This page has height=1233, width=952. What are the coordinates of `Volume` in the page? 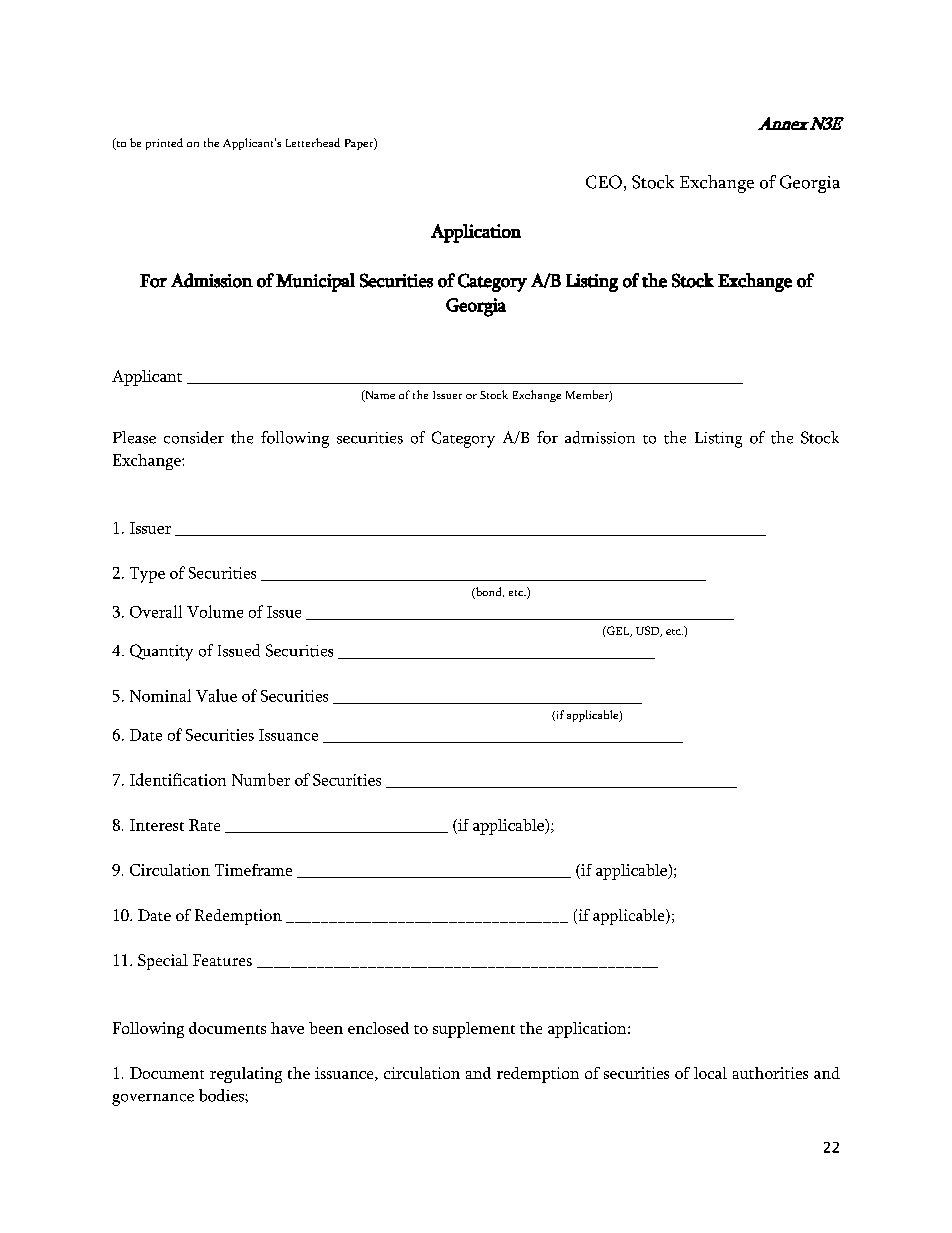 It's located at (215, 611).
